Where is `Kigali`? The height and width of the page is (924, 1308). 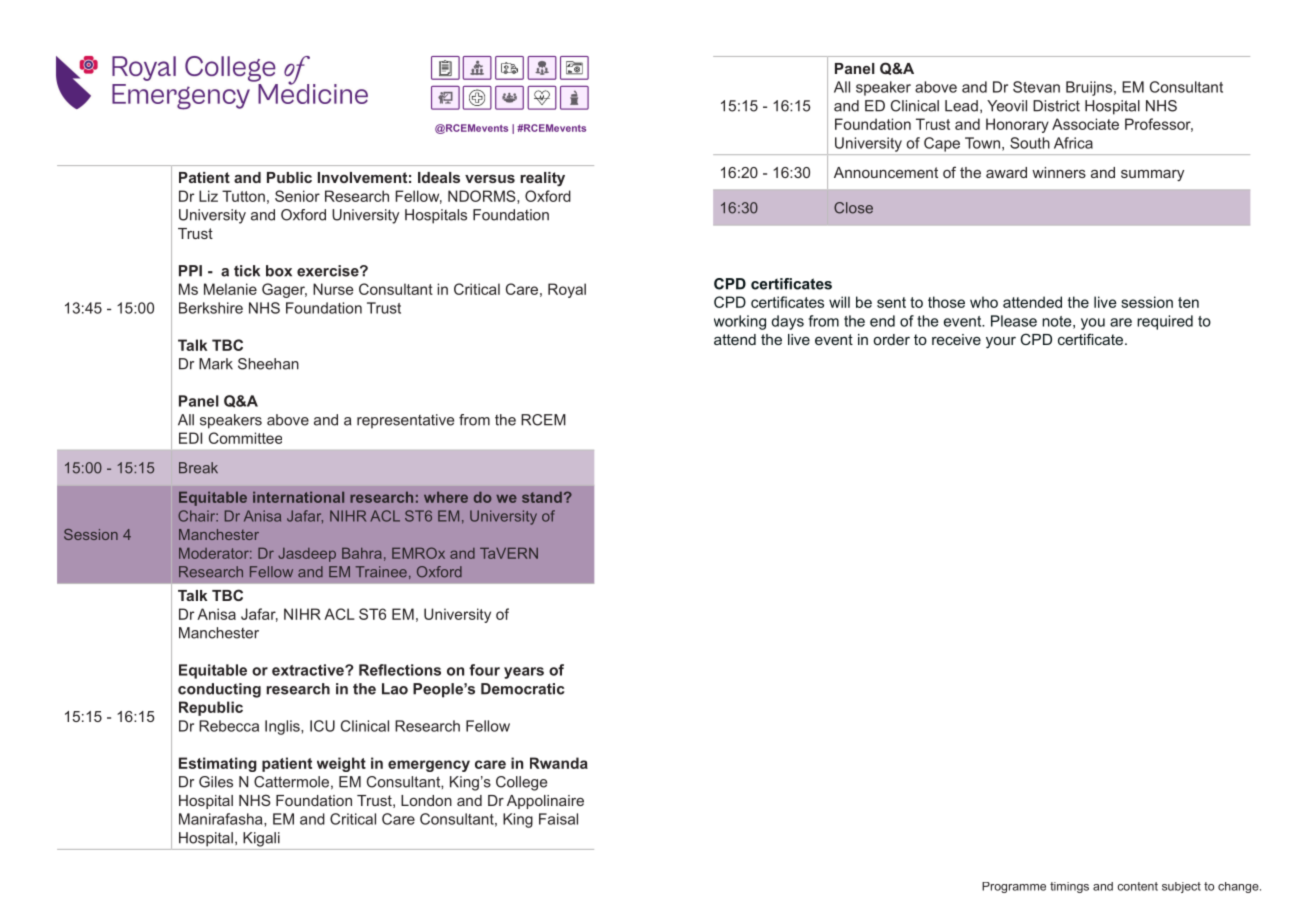
Kigali is located at coordinates (261, 839).
